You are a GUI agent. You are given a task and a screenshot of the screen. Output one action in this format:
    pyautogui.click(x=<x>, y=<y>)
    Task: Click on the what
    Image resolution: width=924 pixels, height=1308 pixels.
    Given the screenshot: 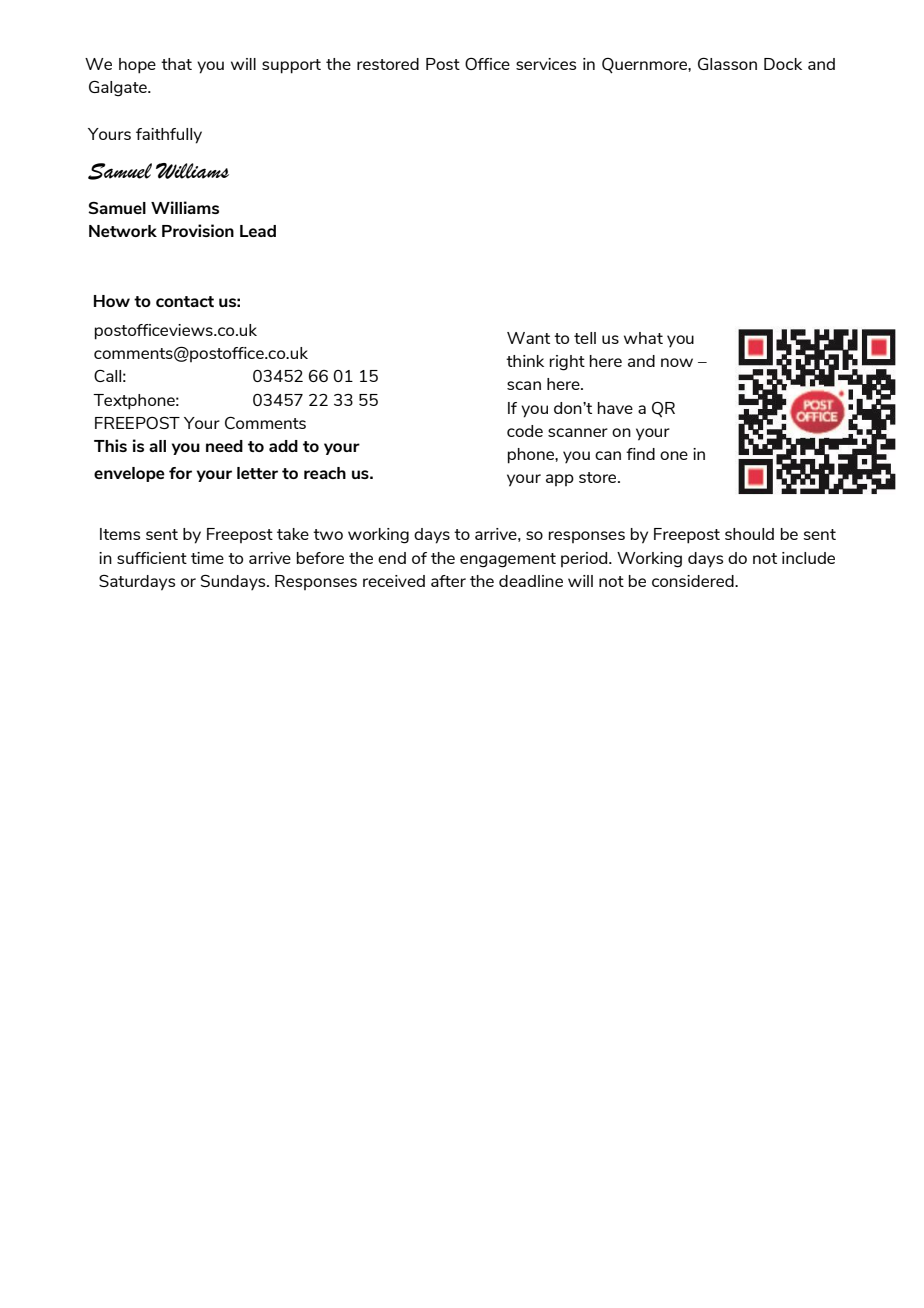 What is the action you would take?
    pyautogui.click(x=643, y=338)
